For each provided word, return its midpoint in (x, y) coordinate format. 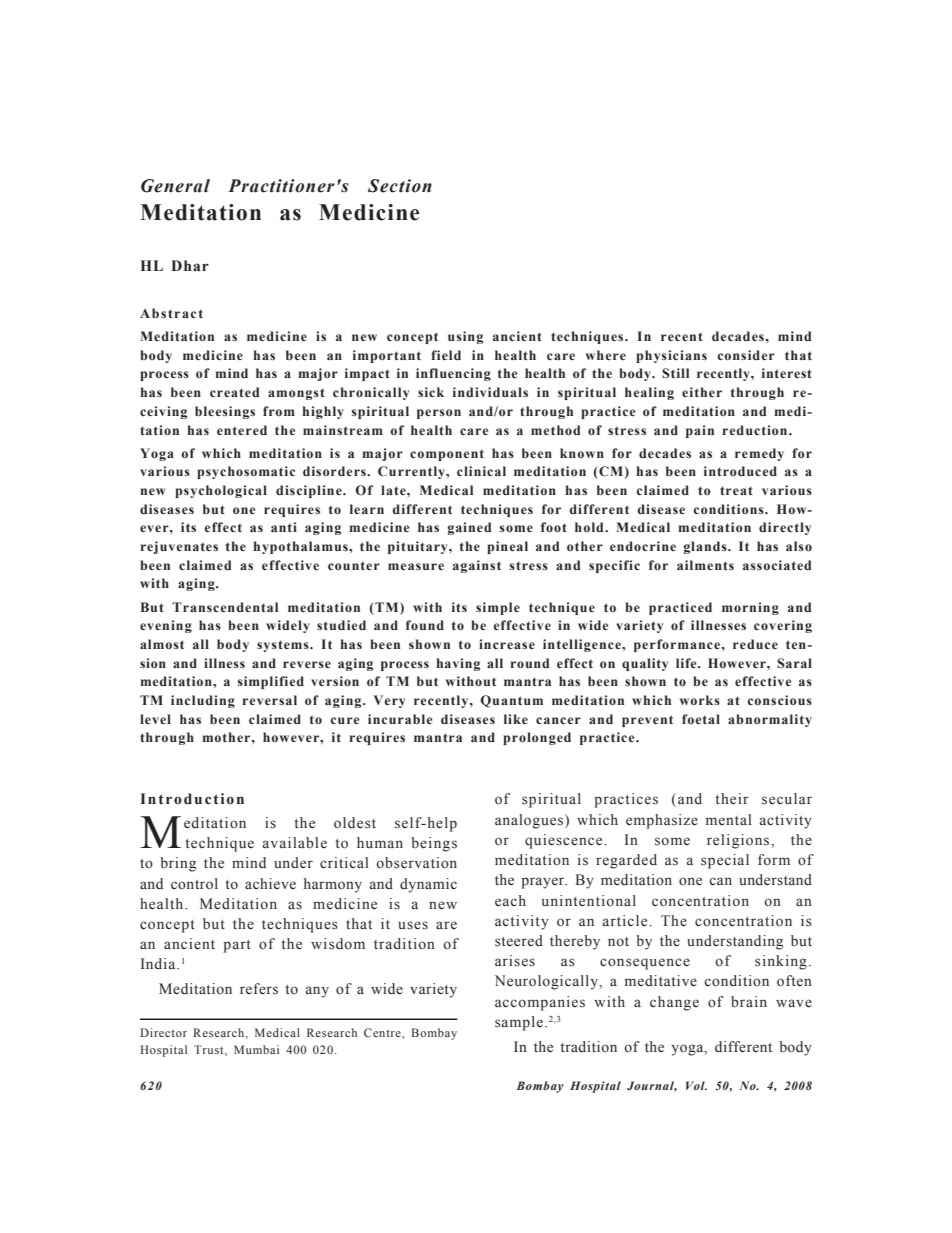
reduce (755, 644)
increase (507, 644)
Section (400, 186)
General (175, 186)
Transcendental (225, 607)
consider (746, 355)
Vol (696, 1085)
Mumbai (256, 1049)
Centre (383, 1033)
